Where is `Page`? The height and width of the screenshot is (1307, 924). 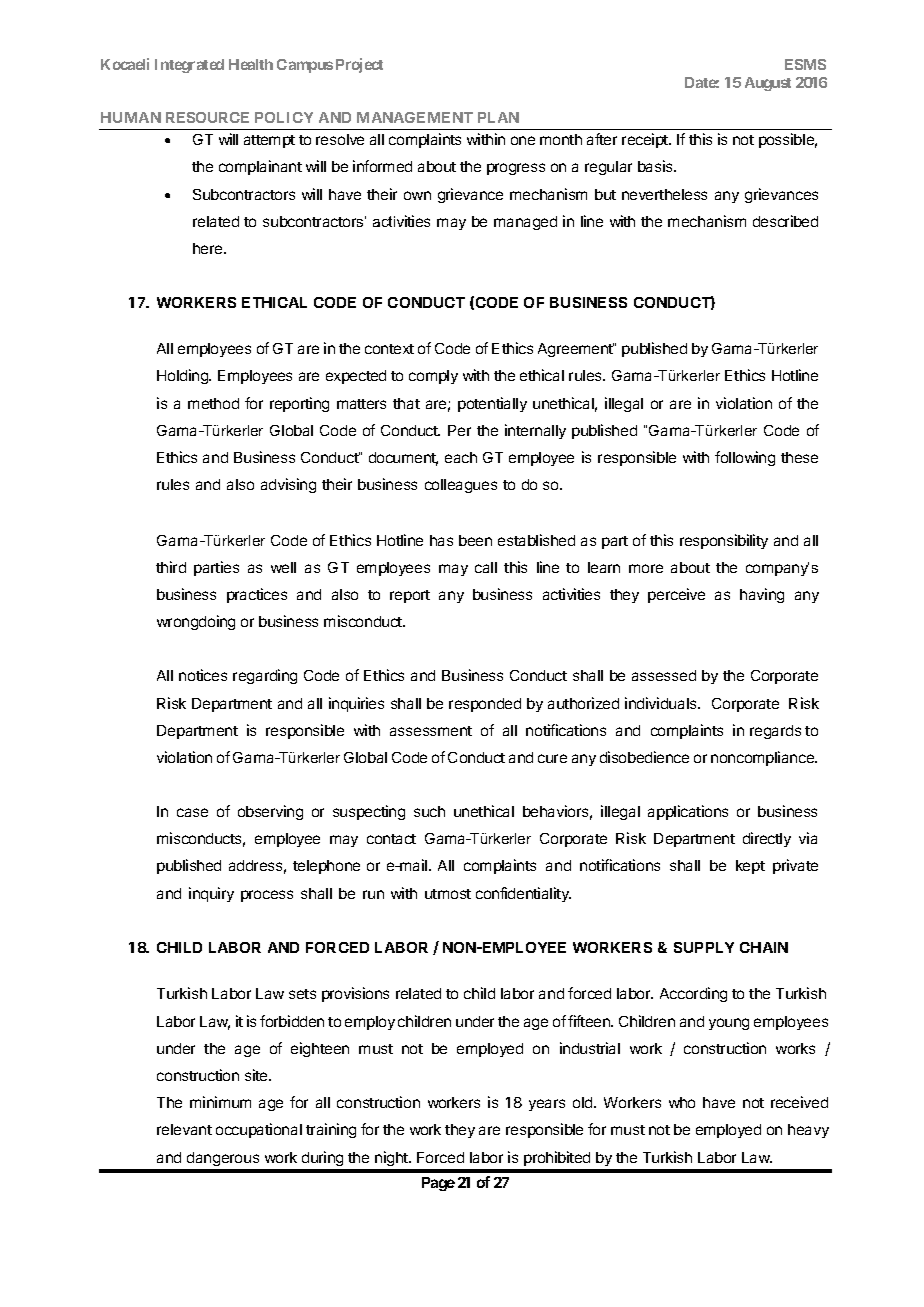
Page is located at coordinates (438, 1184).
